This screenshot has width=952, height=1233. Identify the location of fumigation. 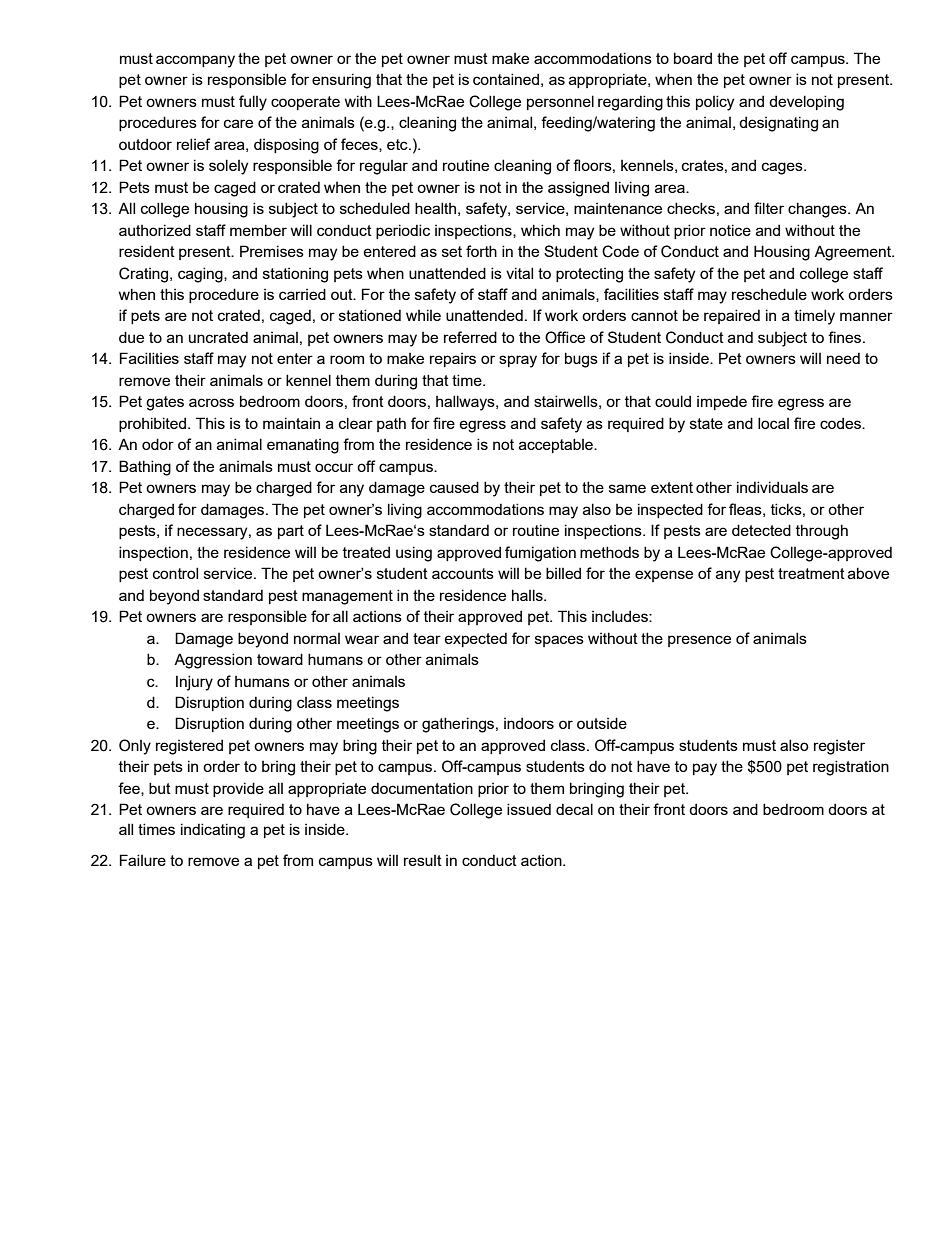
(540, 554).
